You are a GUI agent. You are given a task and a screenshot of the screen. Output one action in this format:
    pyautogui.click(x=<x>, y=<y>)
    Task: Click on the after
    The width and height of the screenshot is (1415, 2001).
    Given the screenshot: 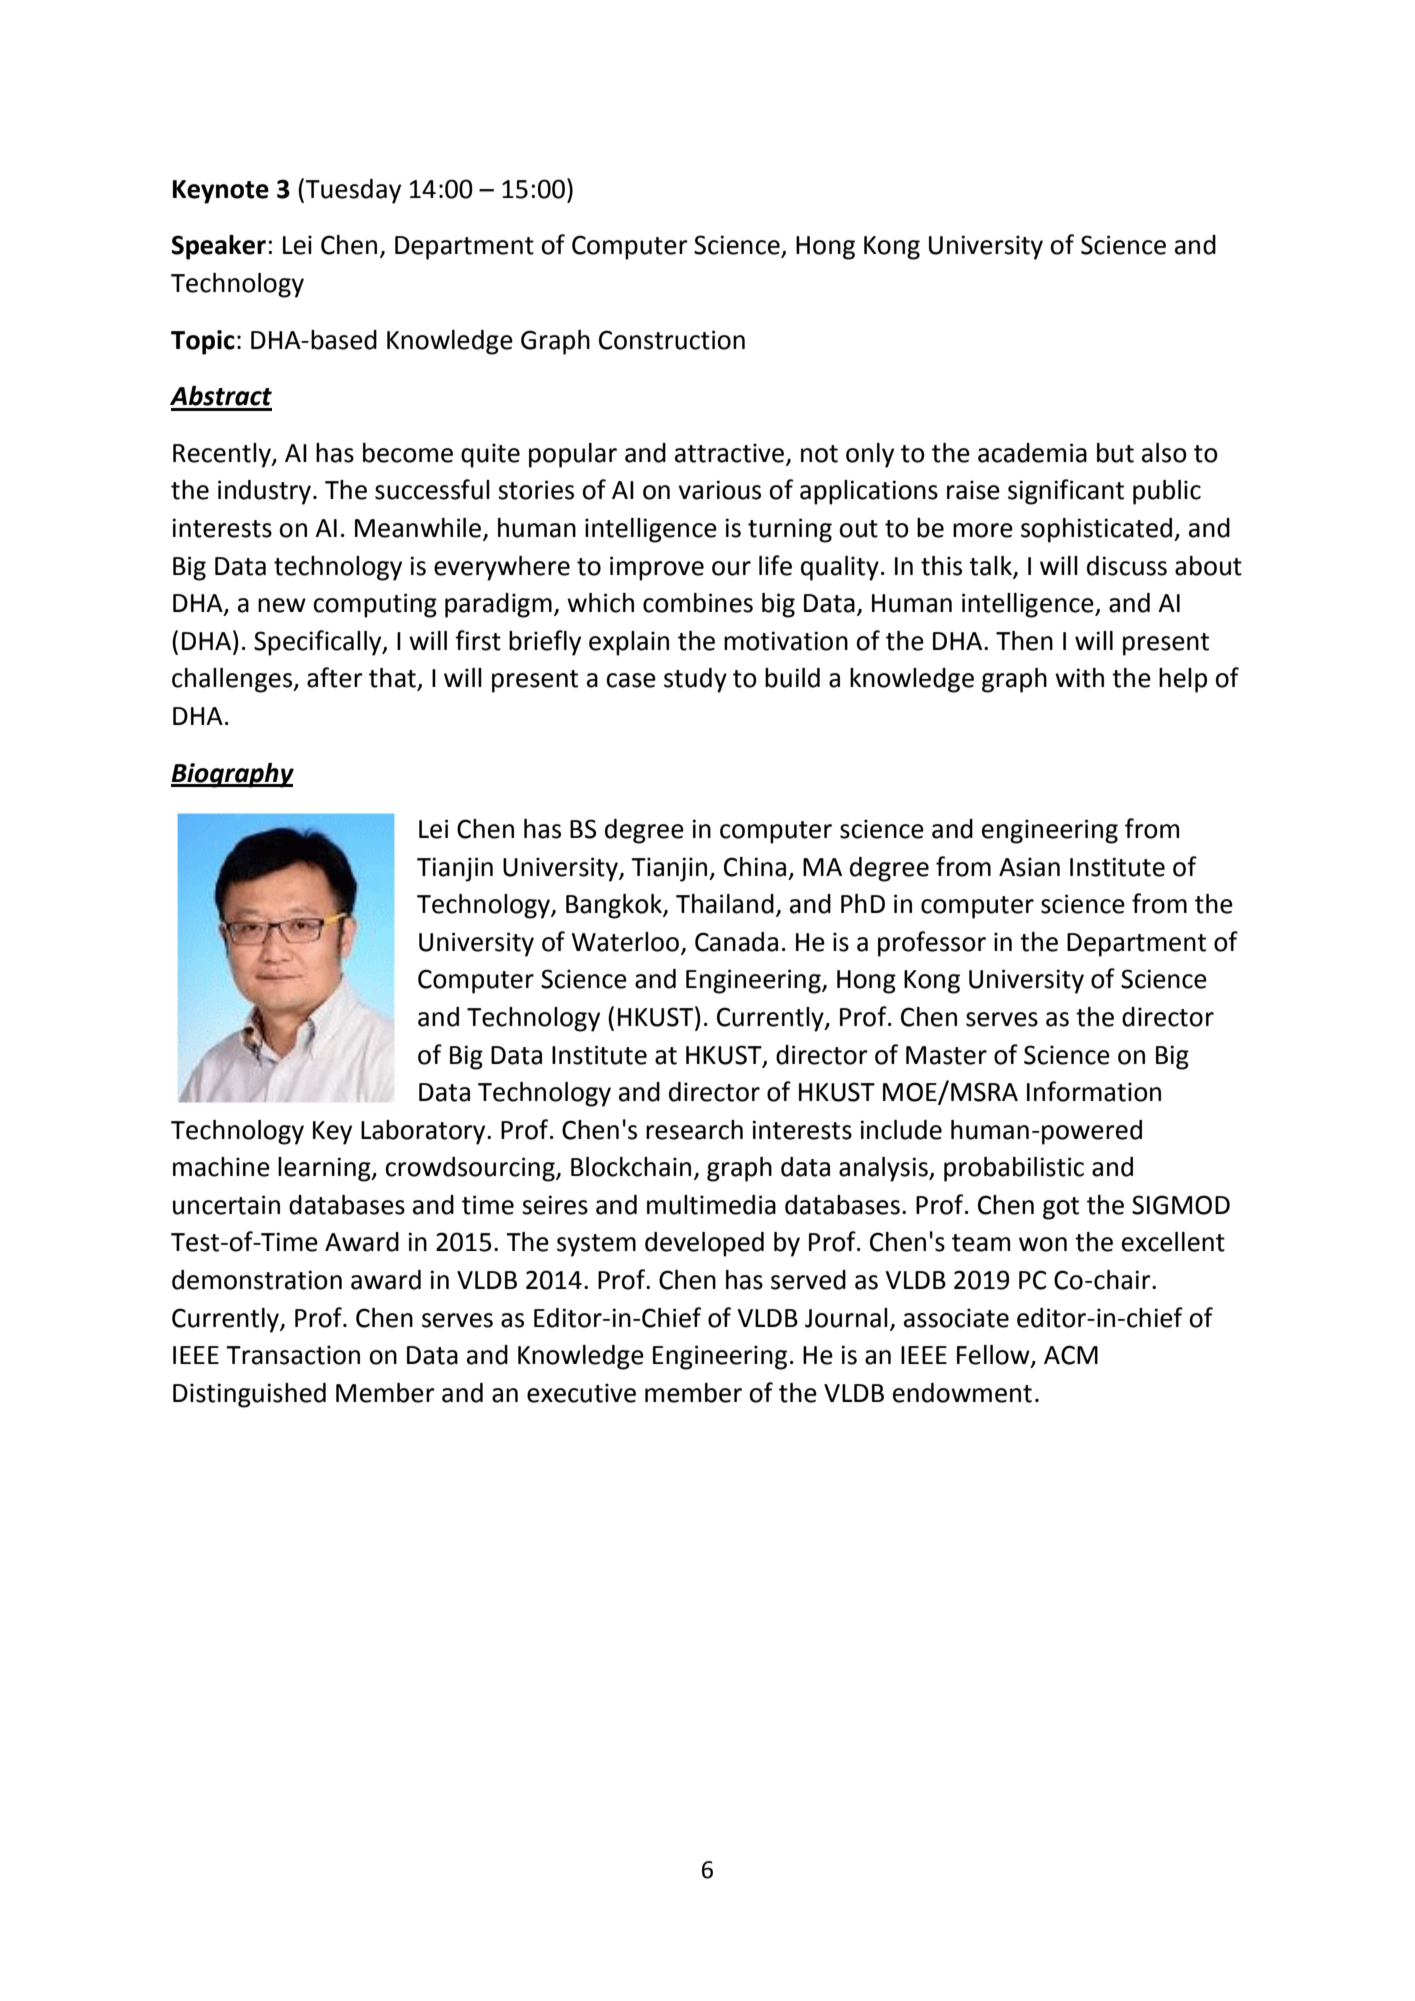 What is the action you would take?
    pyautogui.click(x=335, y=677)
